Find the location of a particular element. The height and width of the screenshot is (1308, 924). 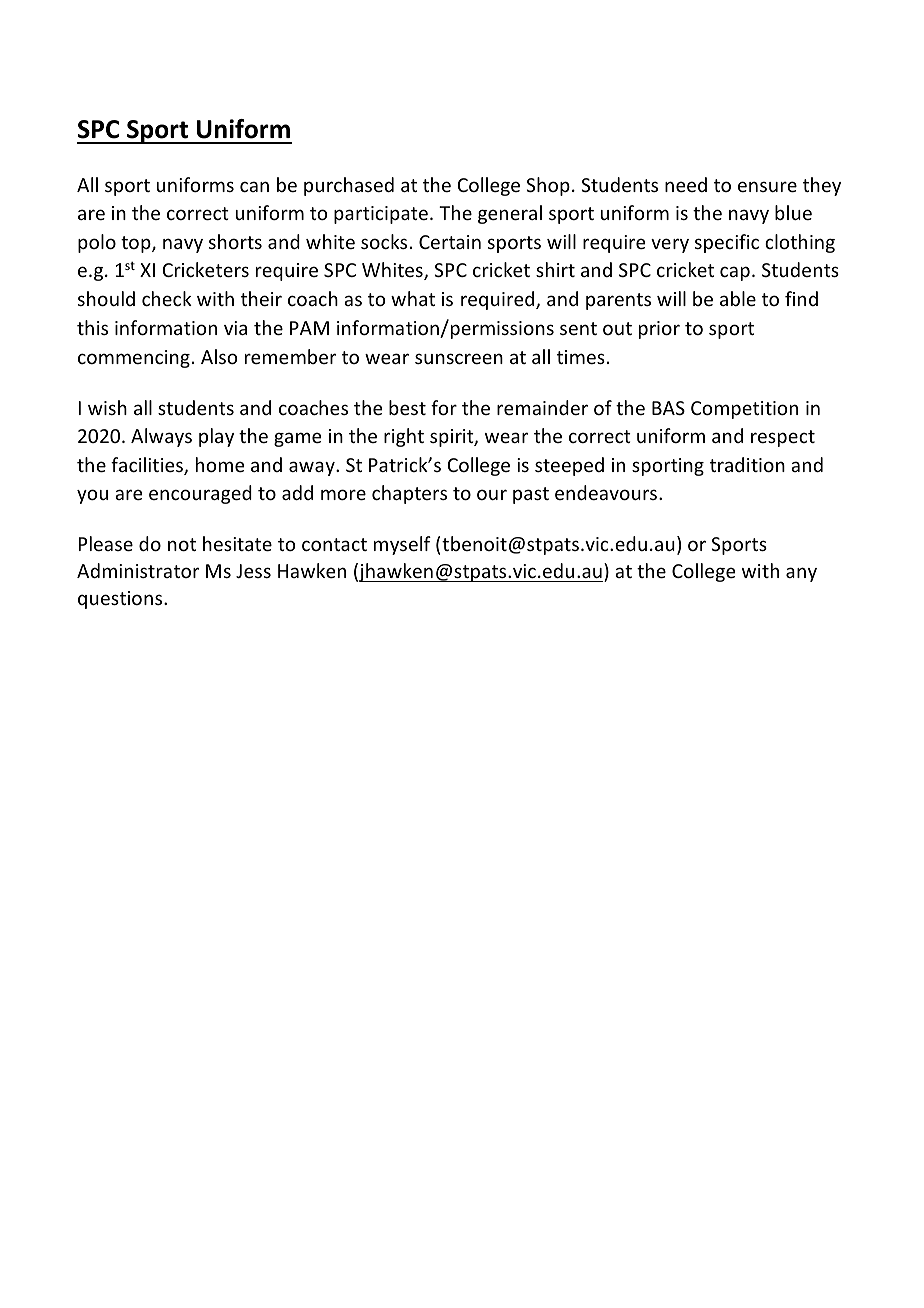

facilities is located at coordinates (148, 466).
